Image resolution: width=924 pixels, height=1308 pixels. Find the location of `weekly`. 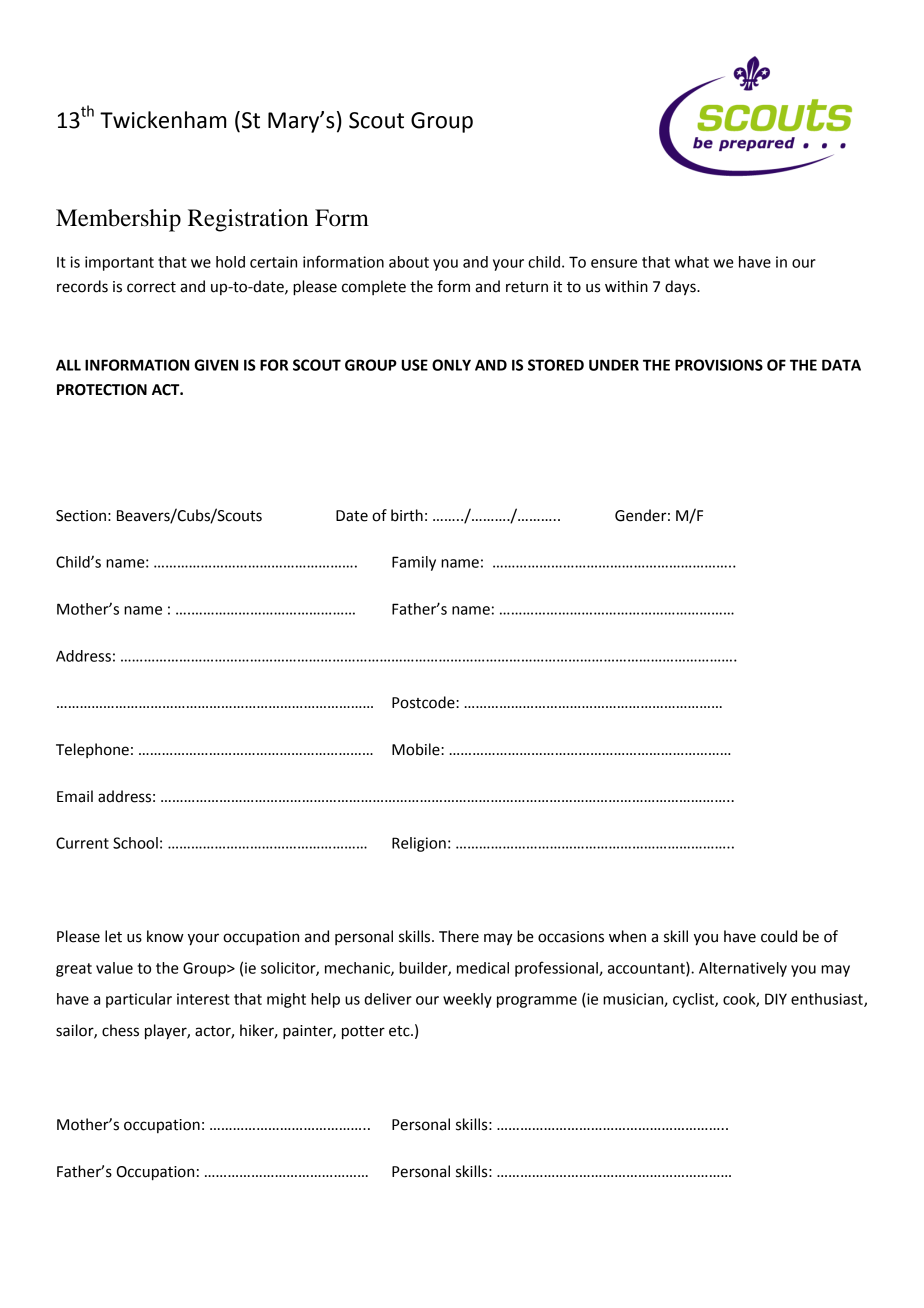

weekly is located at coordinates (467, 1000).
